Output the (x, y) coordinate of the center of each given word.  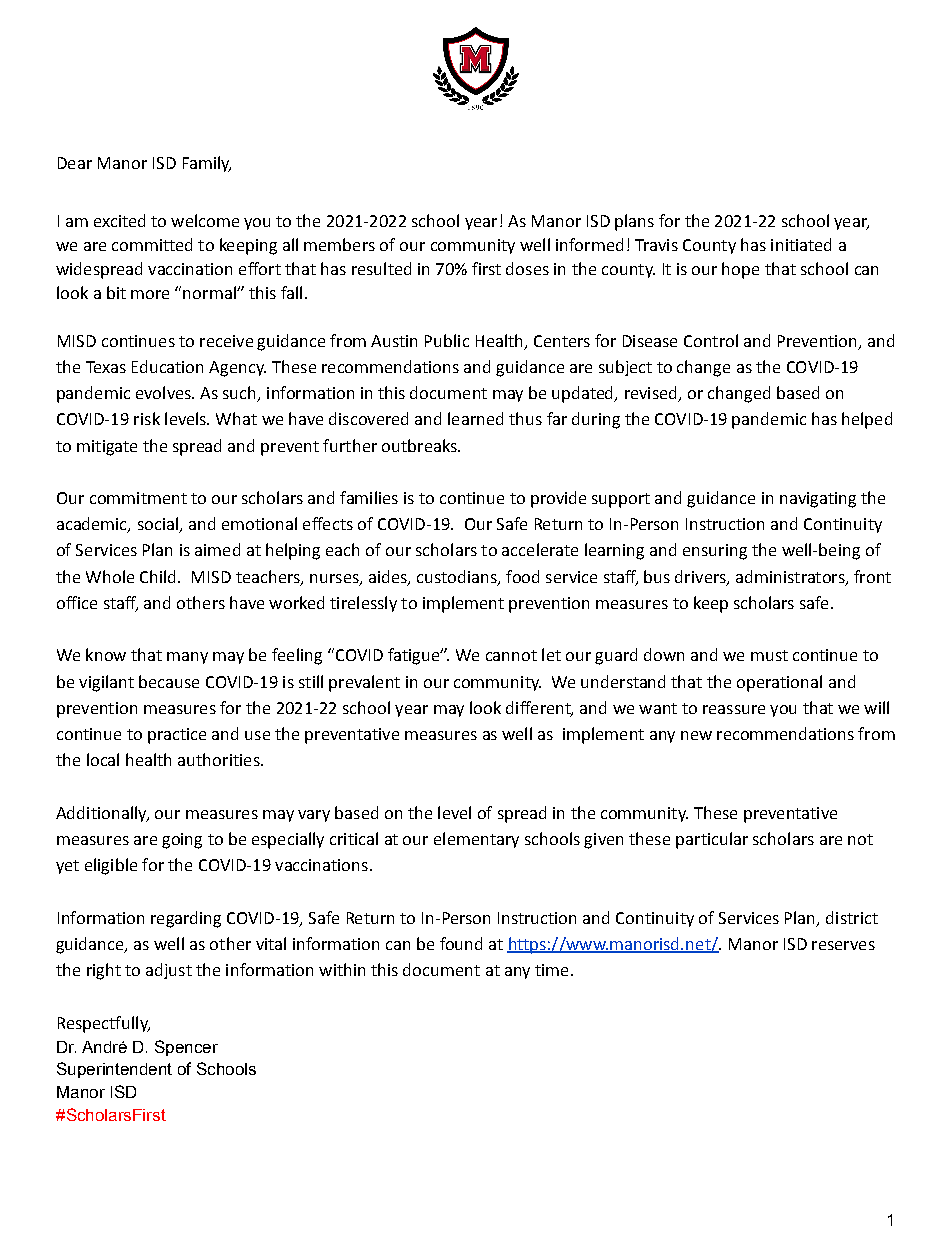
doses (527, 268)
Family (207, 164)
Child (159, 576)
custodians (458, 577)
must (769, 655)
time (551, 970)
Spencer (186, 1048)
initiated (801, 244)
